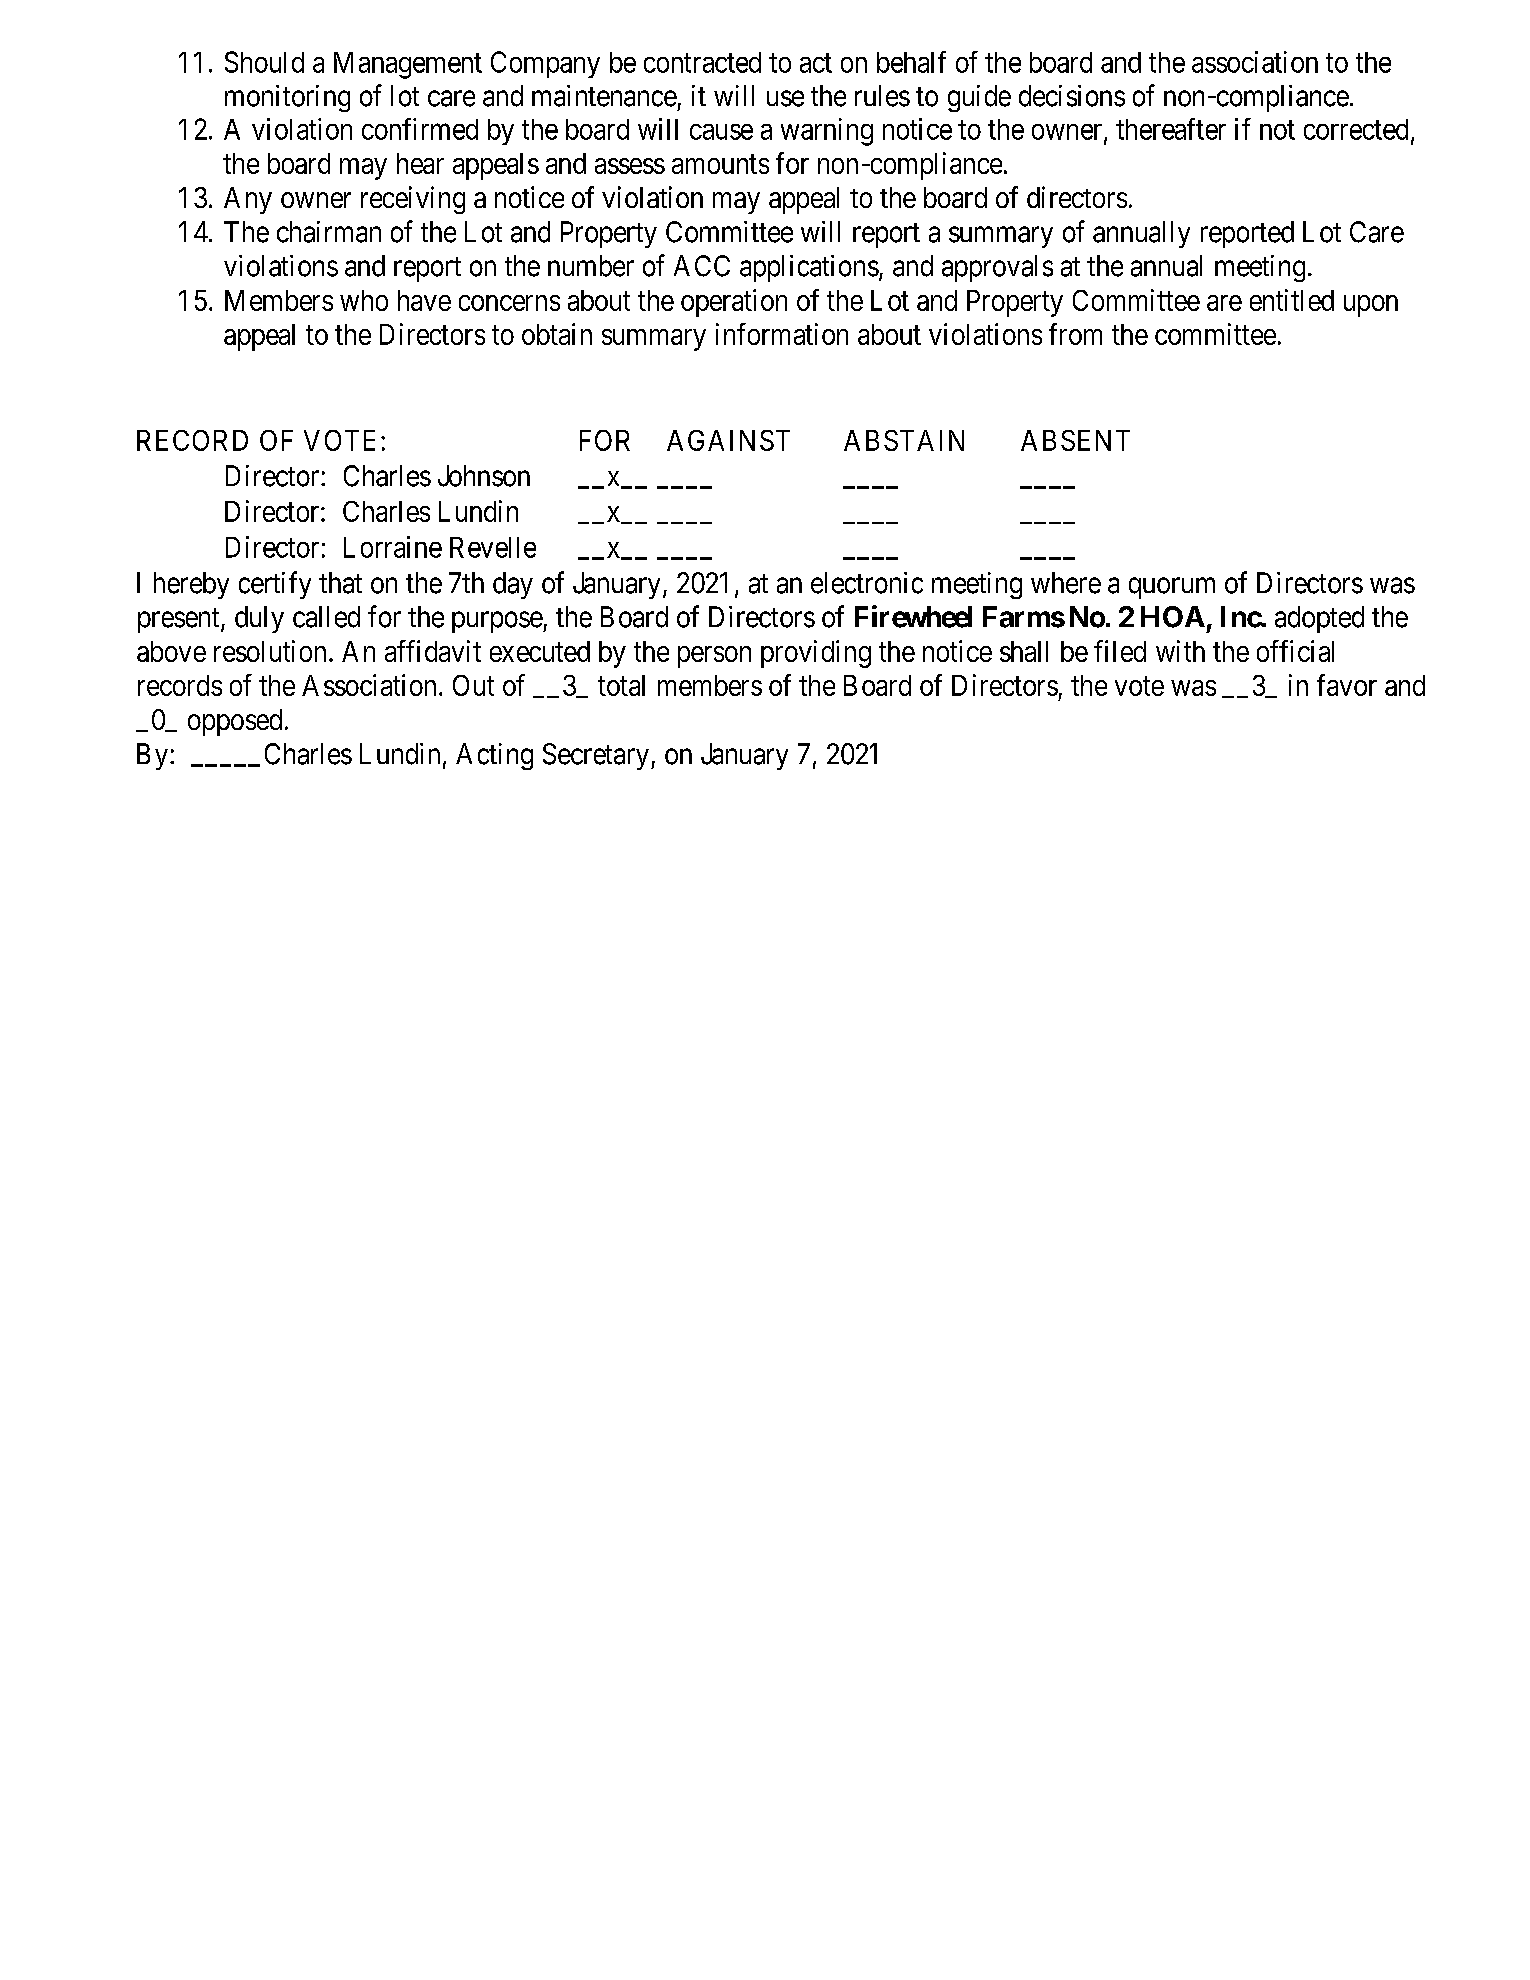 This document has width=1530, height=1980. I want to click on contracted, so click(702, 62).
